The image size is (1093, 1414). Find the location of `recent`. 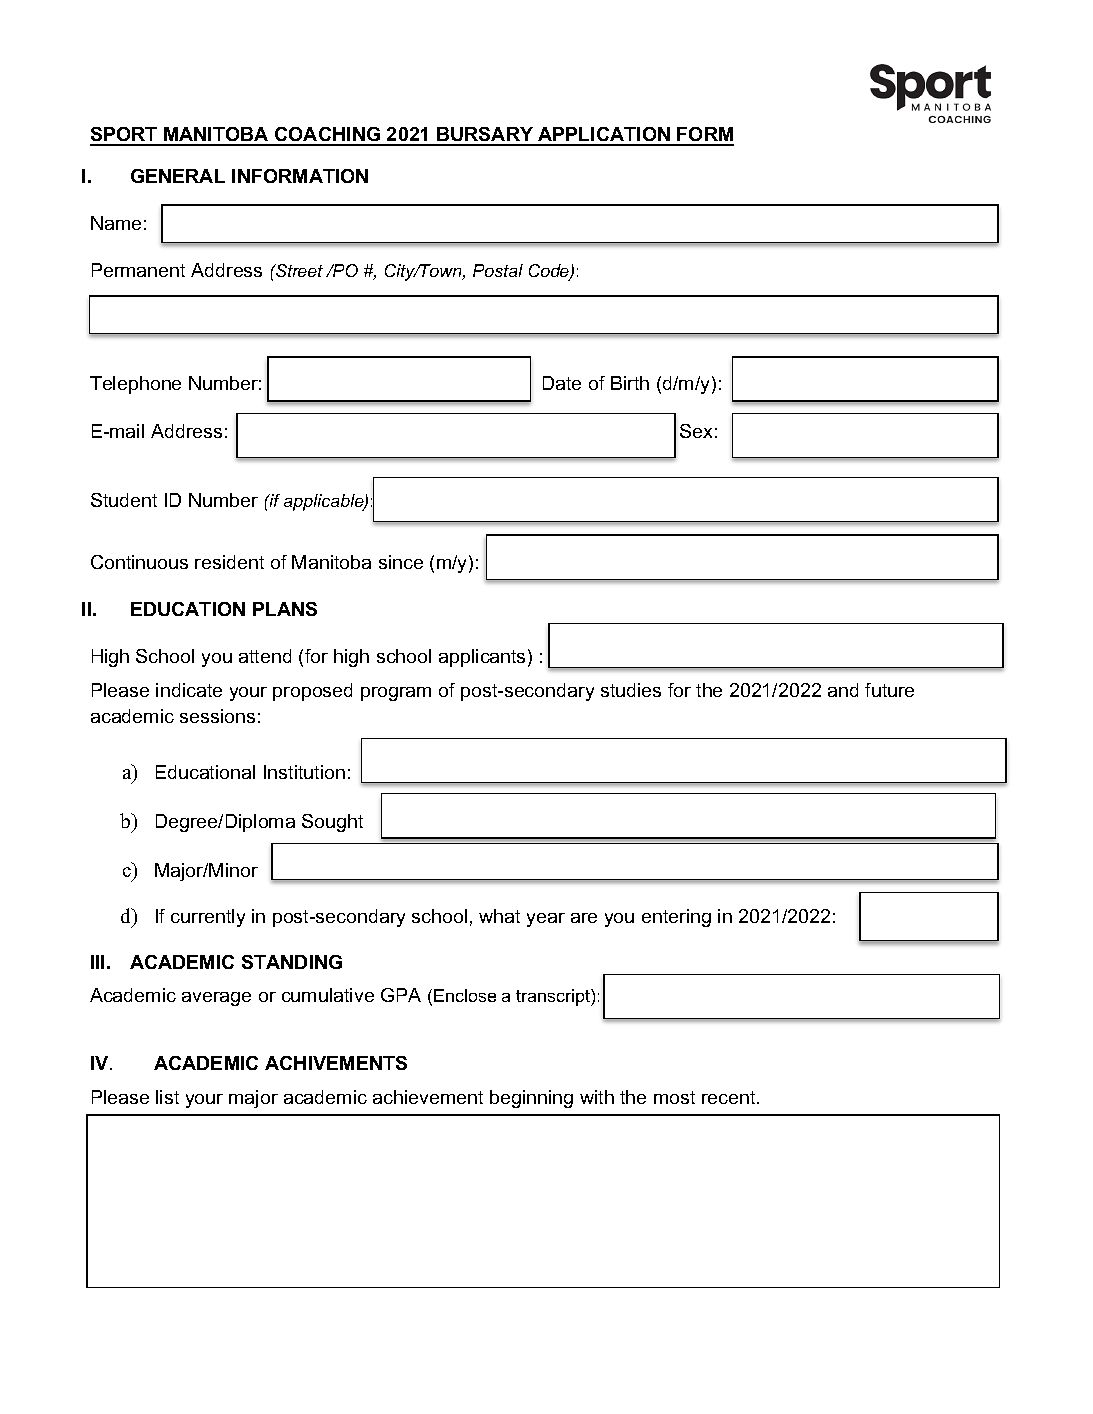

recent is located at coordinates (730, 1097).
